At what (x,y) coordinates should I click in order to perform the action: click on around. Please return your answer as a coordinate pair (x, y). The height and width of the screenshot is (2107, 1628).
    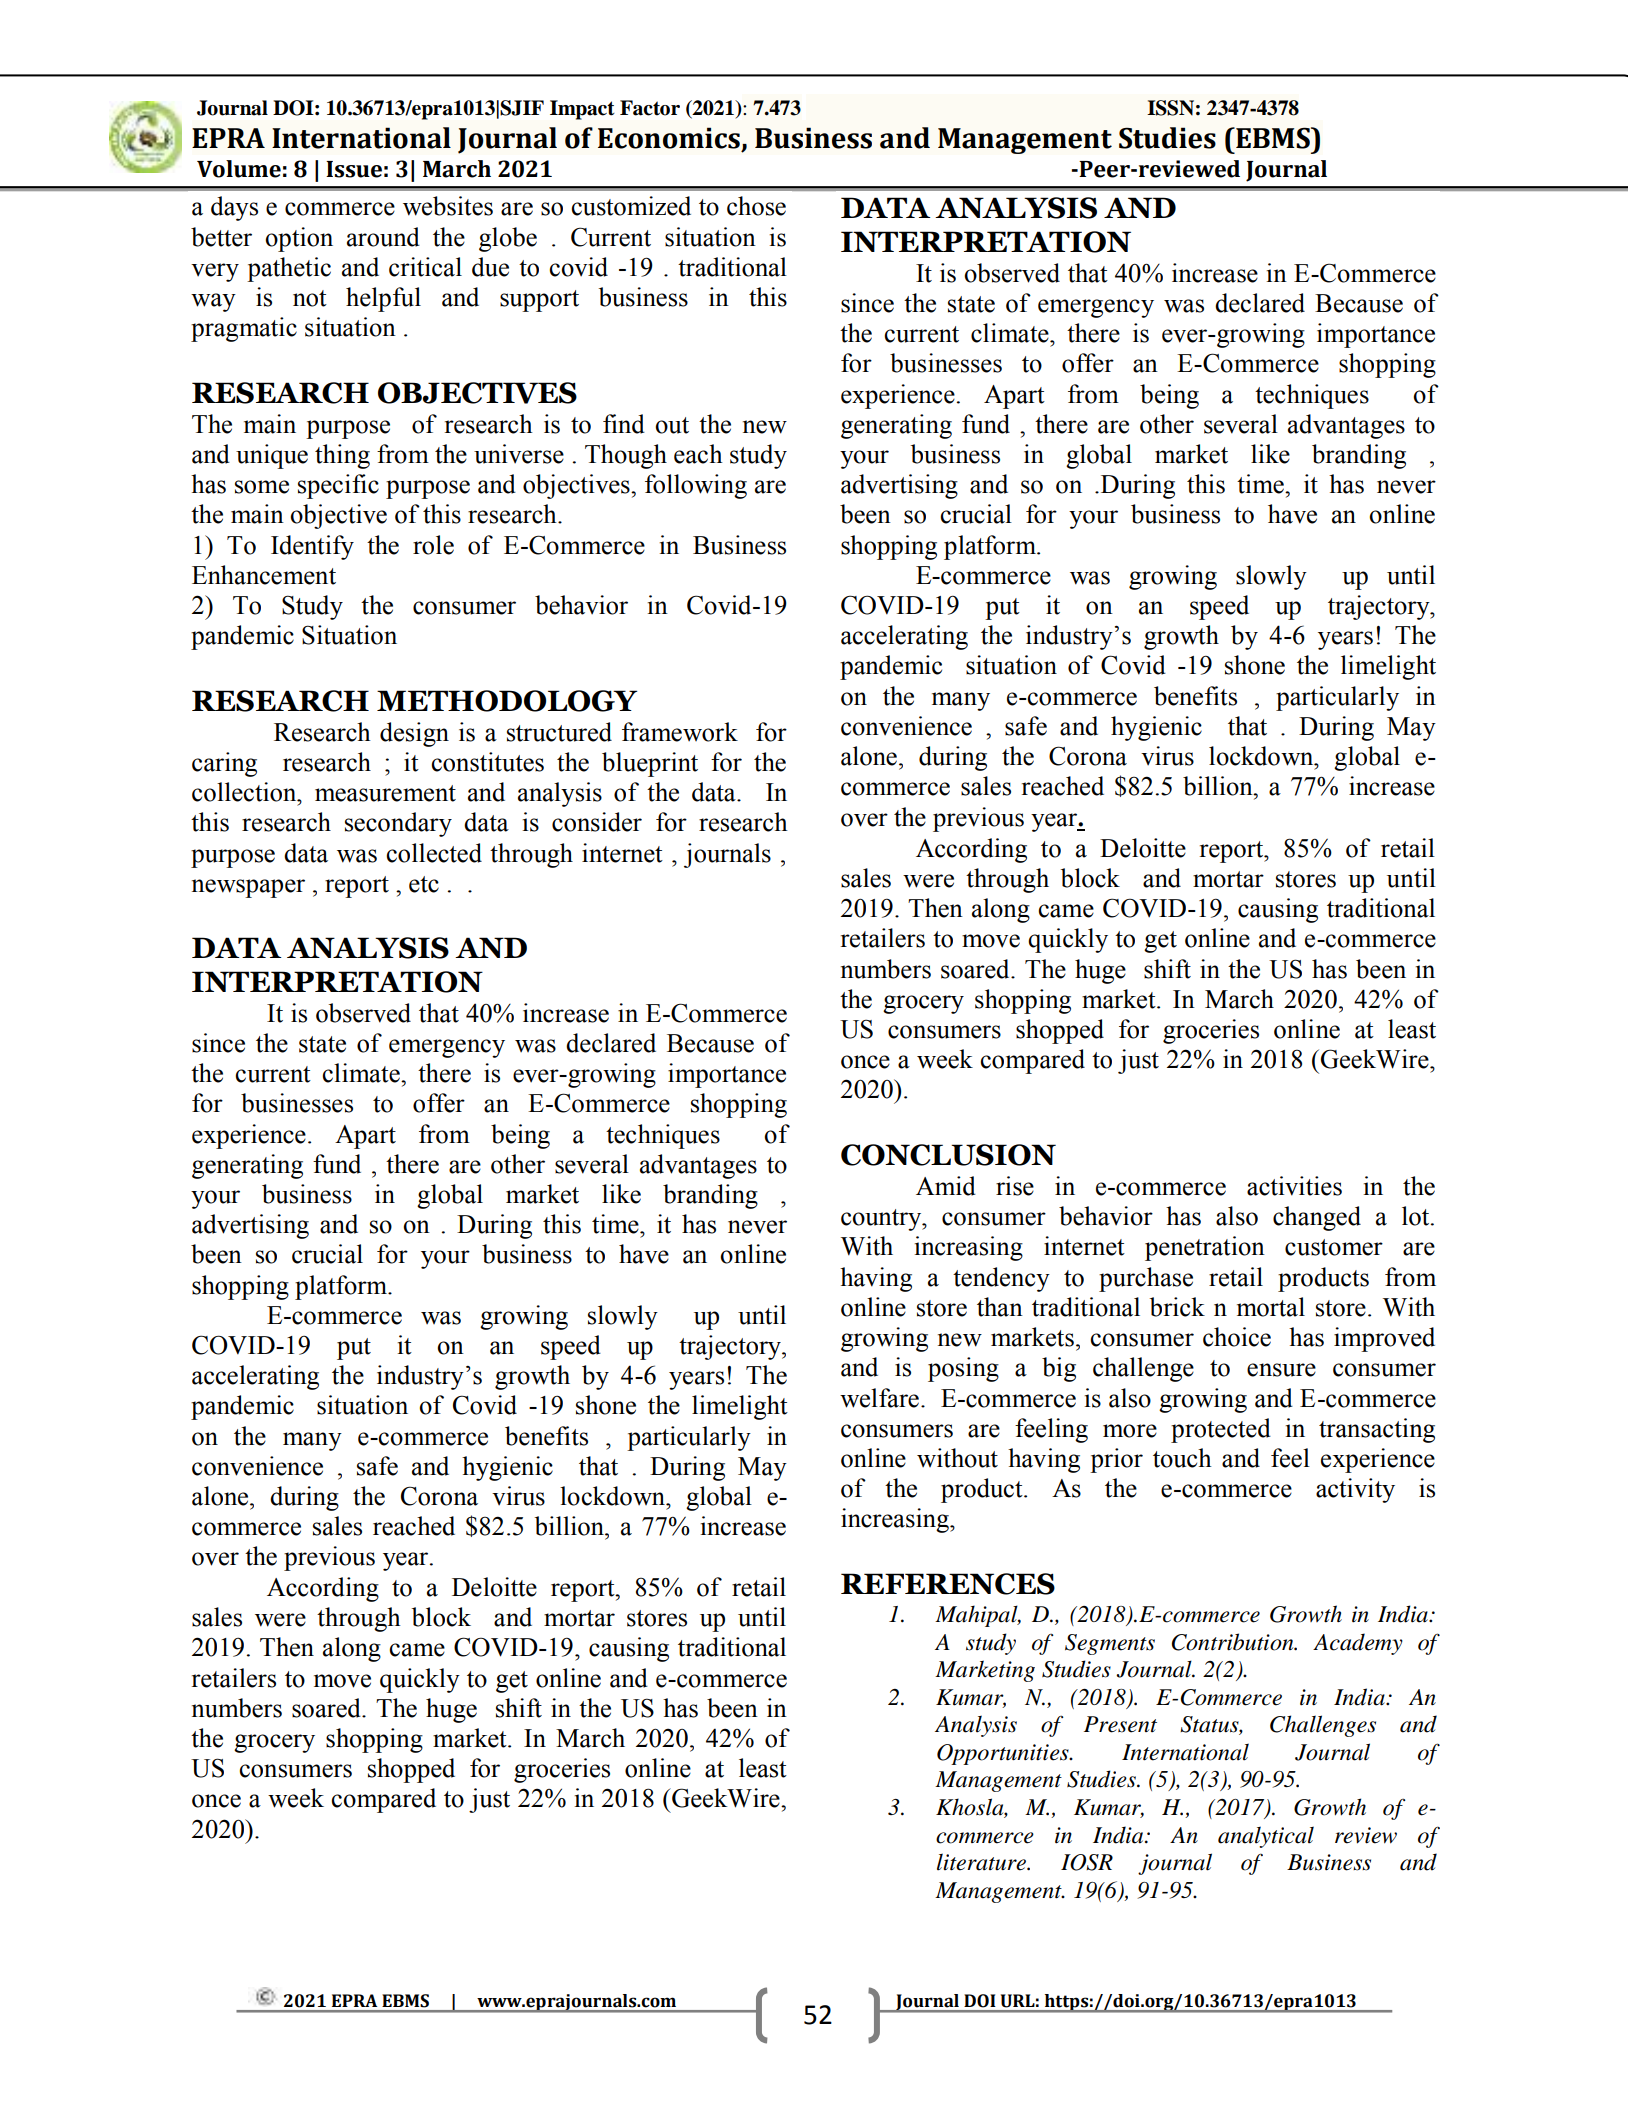
    Looking at the image, I should click on (383, 237).
